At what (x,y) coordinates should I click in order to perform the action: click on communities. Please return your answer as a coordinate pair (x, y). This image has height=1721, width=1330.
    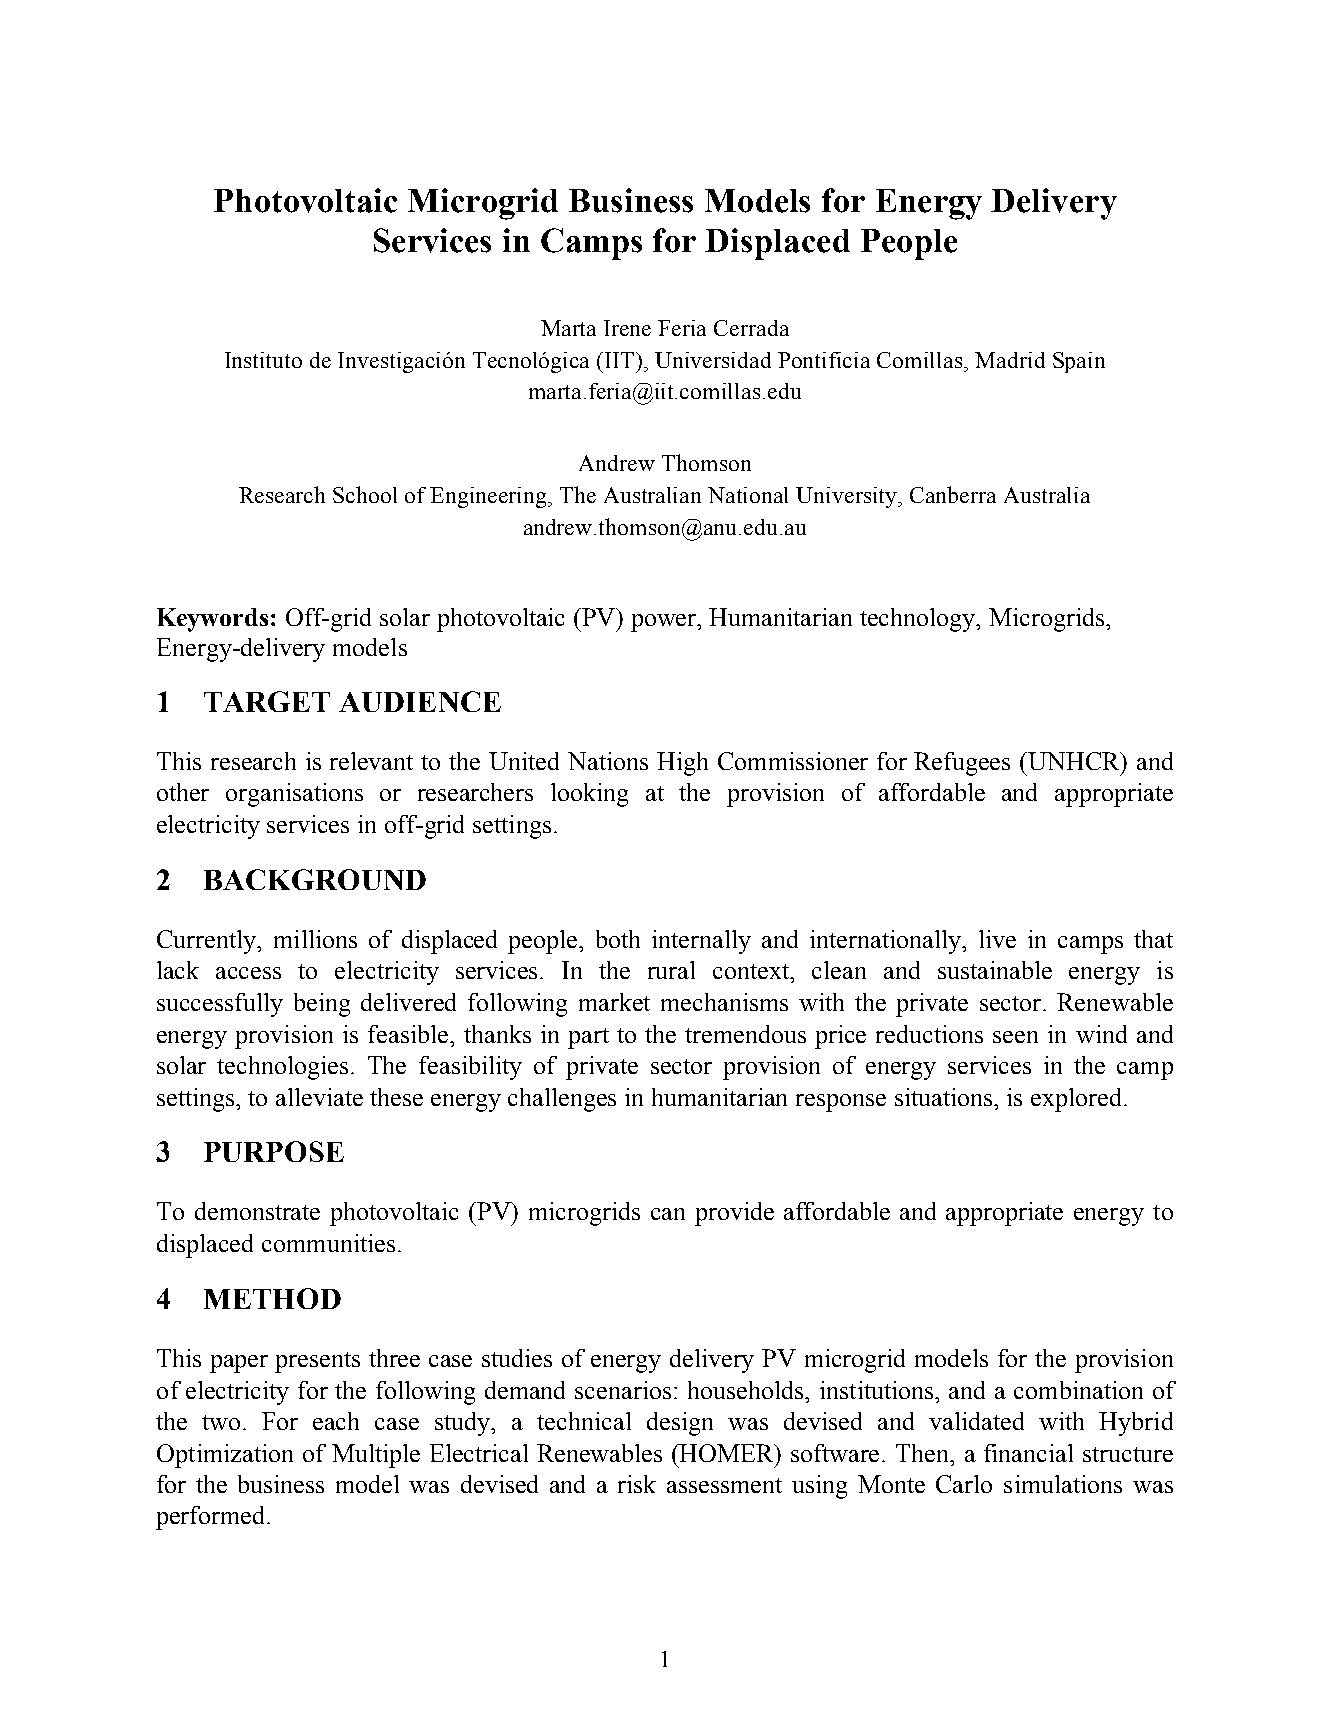
    Looking at the image, I should click on (328, 1243).
